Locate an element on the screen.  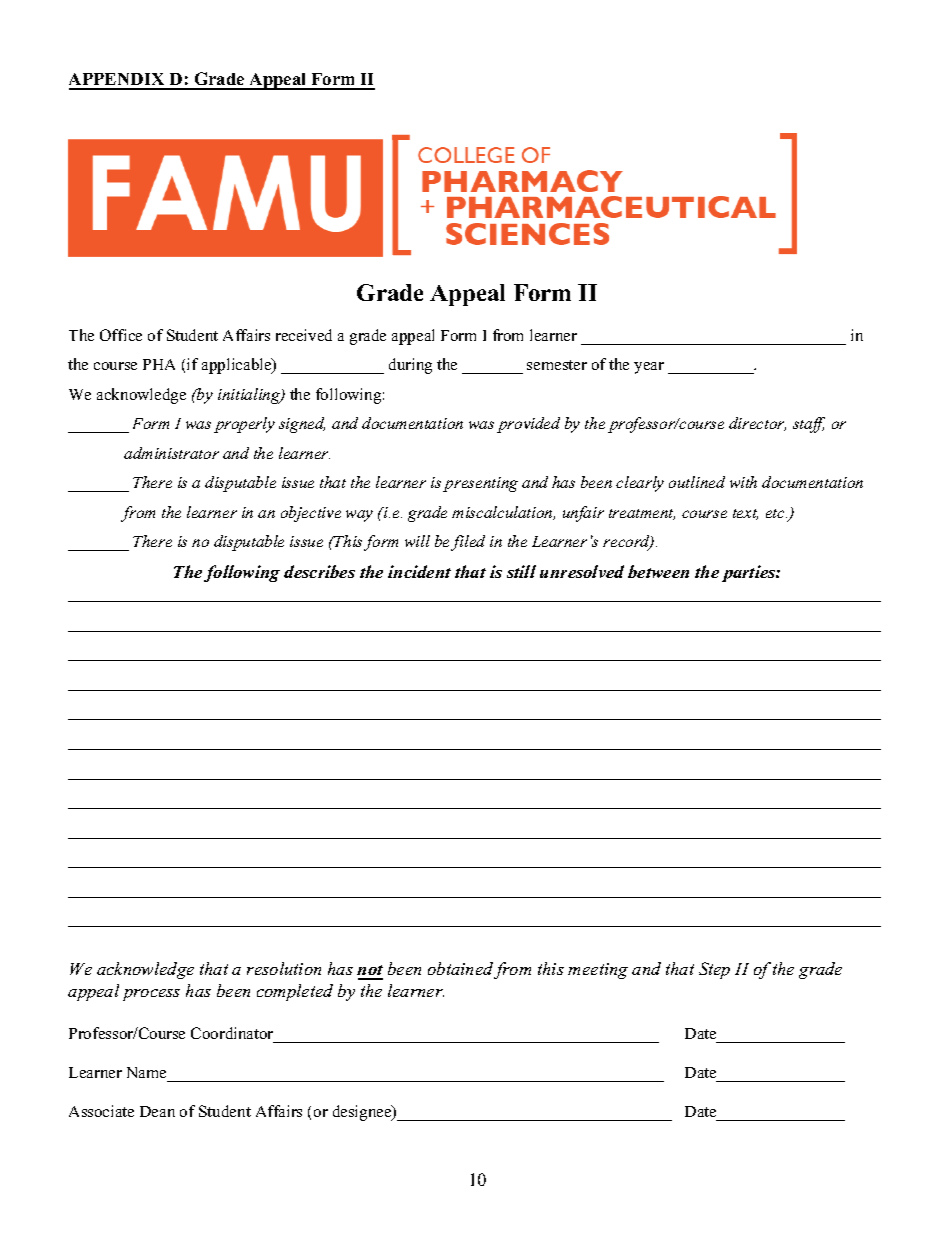
year is located at coordinates (649, 368).
